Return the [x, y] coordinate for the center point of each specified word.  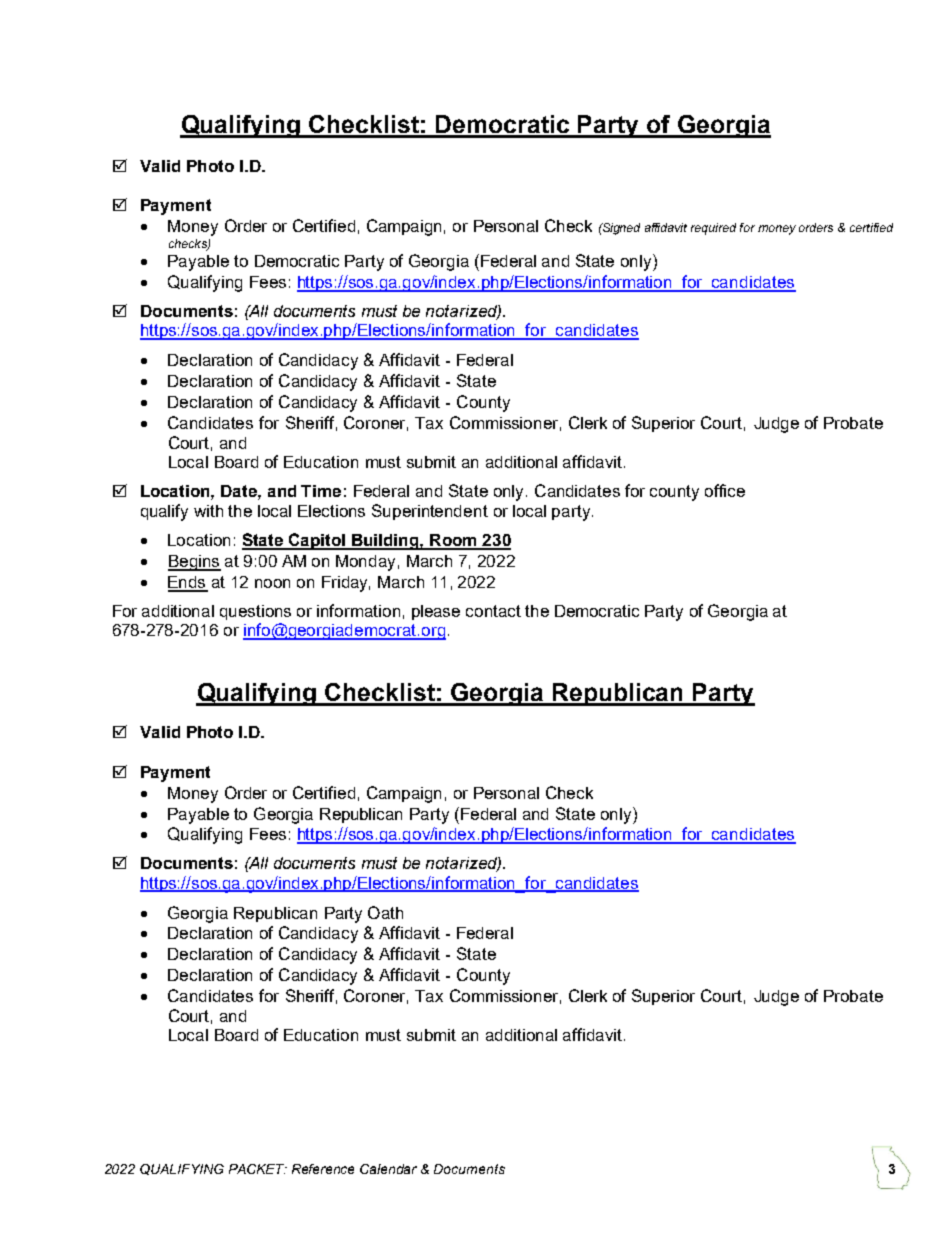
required [713, 229]
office [725, 490]
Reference [323, 1169]
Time [321, 491]
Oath [385, 912]
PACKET [258, 1169]
